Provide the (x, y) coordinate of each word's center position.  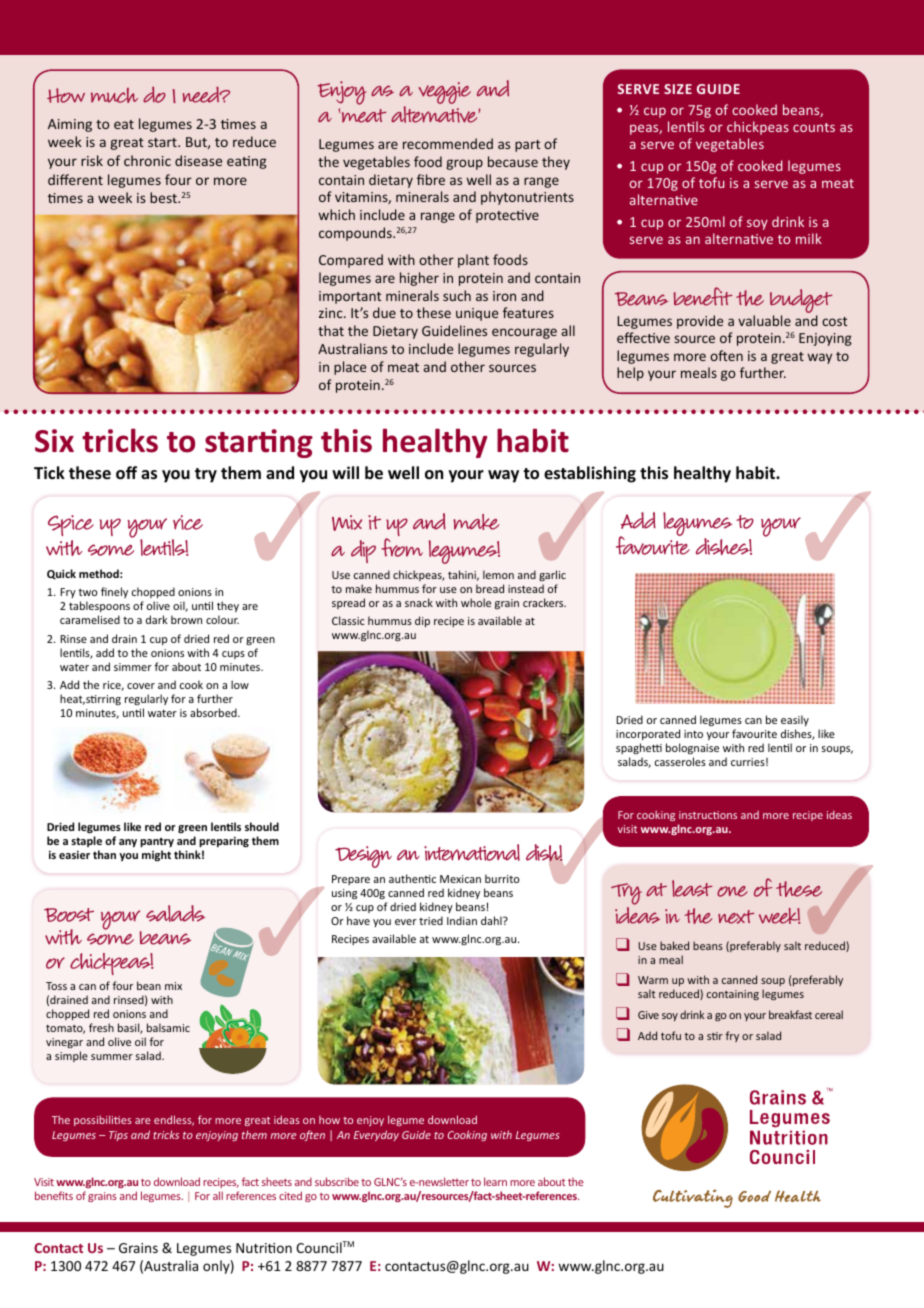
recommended (448, 143)
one (732, 891)
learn (495, 1181)
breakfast (790, 1014)
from (402, 547)
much (114, 95)
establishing (590, 474)
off (126, 473)
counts (814, 127)
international (472, 852)
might (156, 855)
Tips (118, 1136)
